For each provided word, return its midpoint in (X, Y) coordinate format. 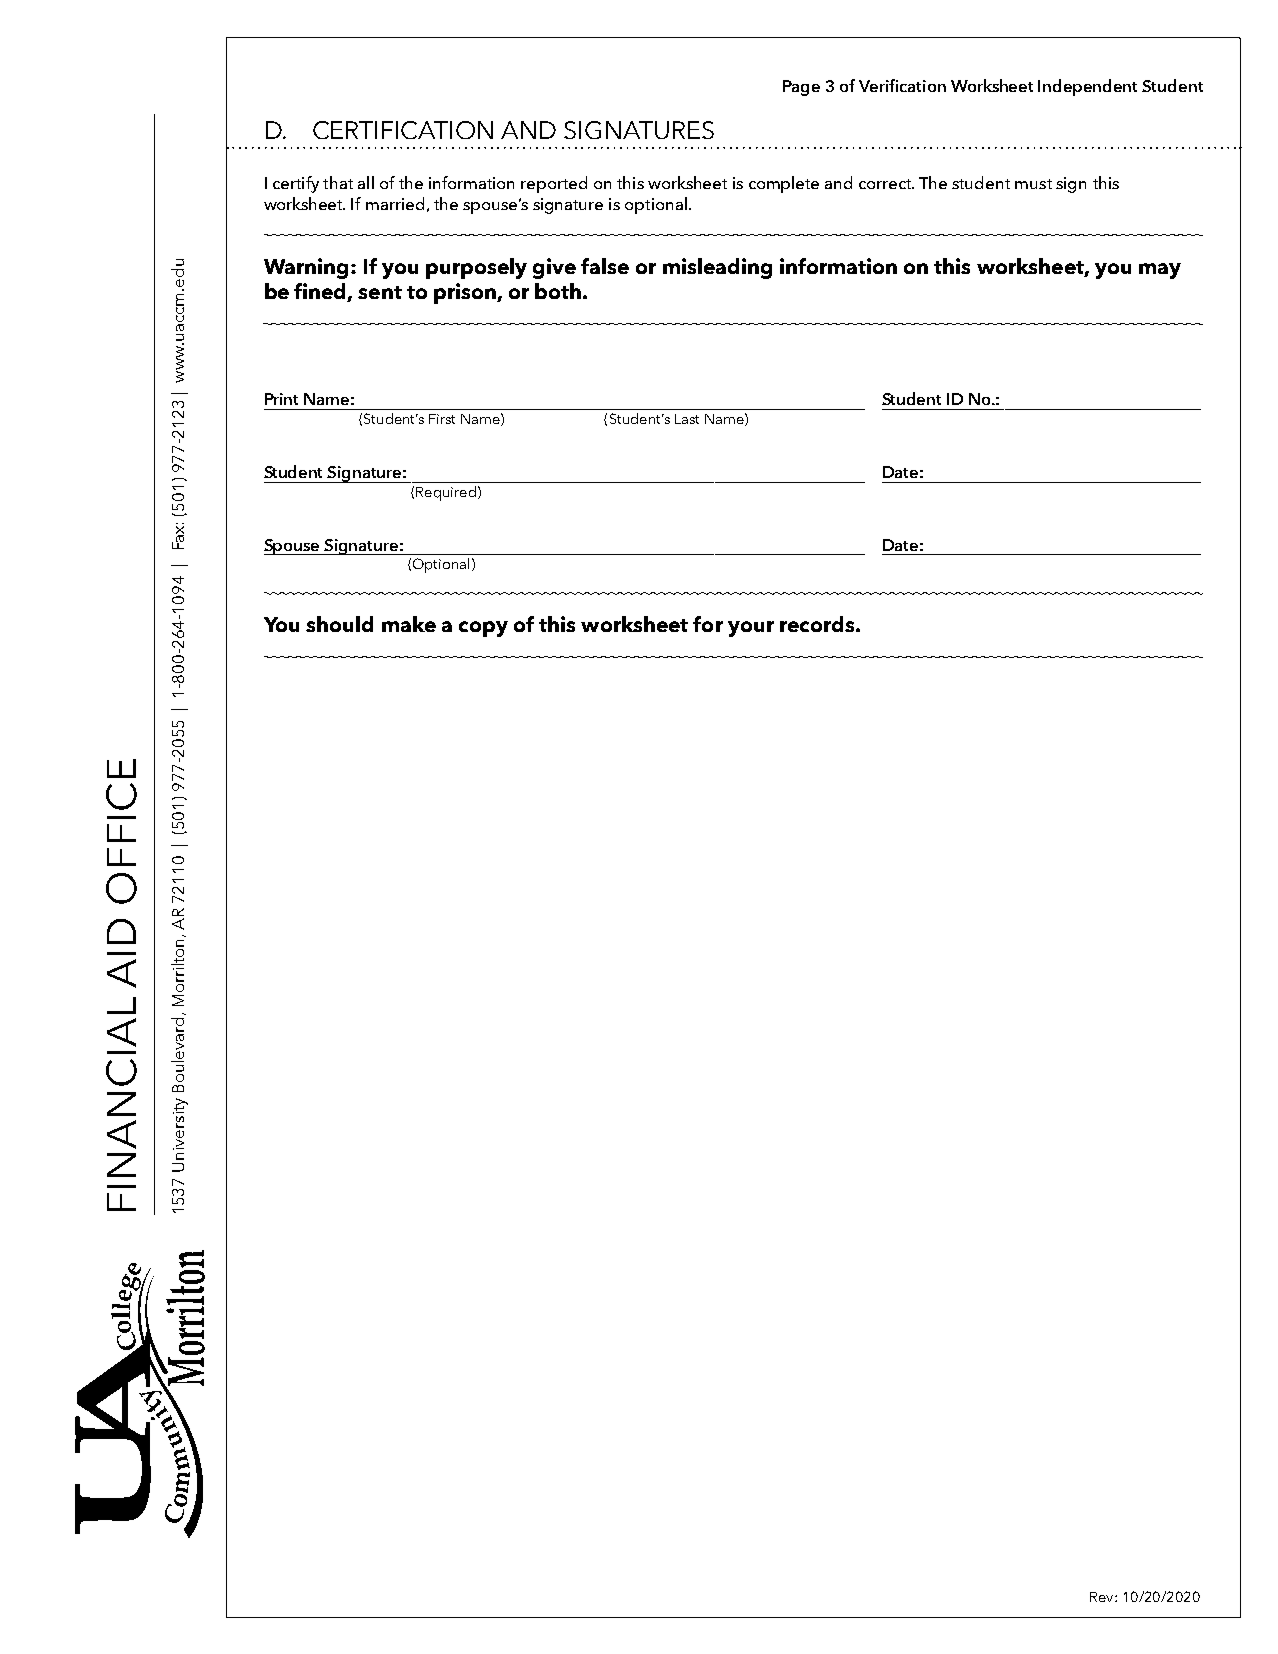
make (409, 624)
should (339, 624)
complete (784, 184)
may (1160, 271)
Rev (1103, 1597)
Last (687, 419)
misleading (717, 268)
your (751, 629)
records (818, 624)
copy (483, 629)
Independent (1087, 87)
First (442, 419)
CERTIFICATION (403, 130)
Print (281, 399)
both (558, 291)
